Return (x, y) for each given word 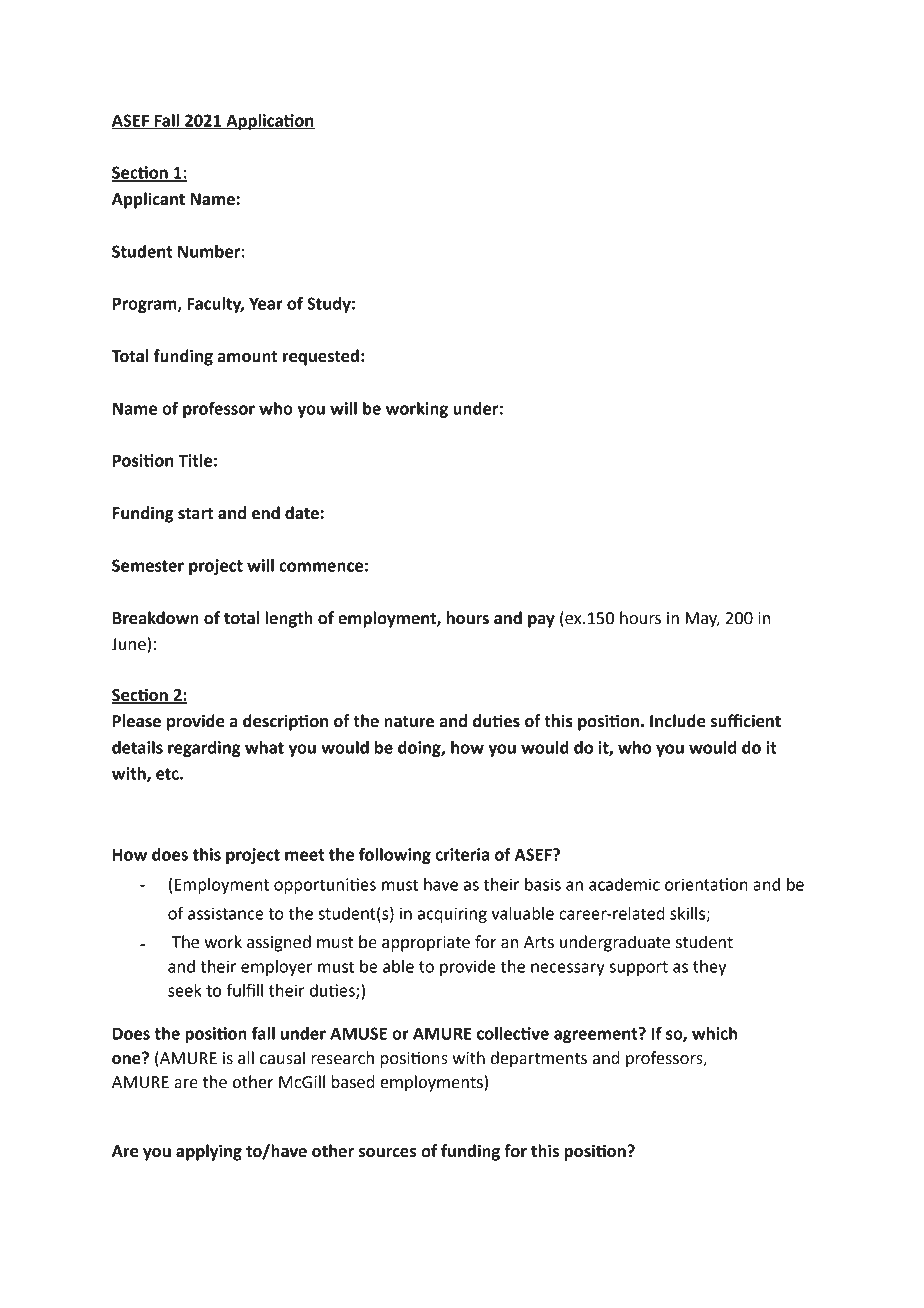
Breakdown (156, 618)
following (395, 855)
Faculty (215, 305)
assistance (226, 913)
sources (388, 1153)
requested (321, 357)
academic (624, 884)
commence (321, 567)
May (703, 620)
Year (266, 304)
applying (209, 1152)
